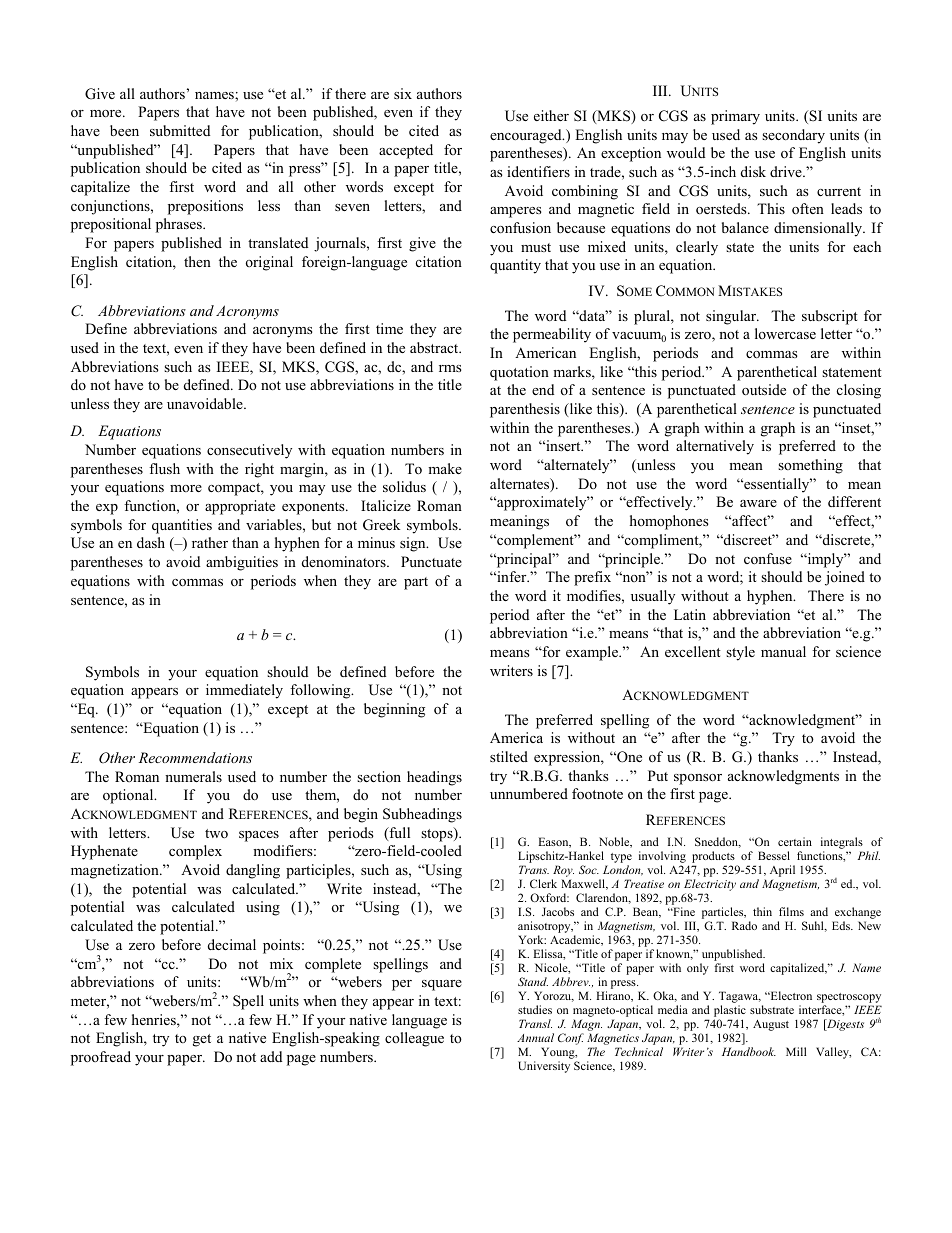  I want to click on stilted, so click(509, 756).
